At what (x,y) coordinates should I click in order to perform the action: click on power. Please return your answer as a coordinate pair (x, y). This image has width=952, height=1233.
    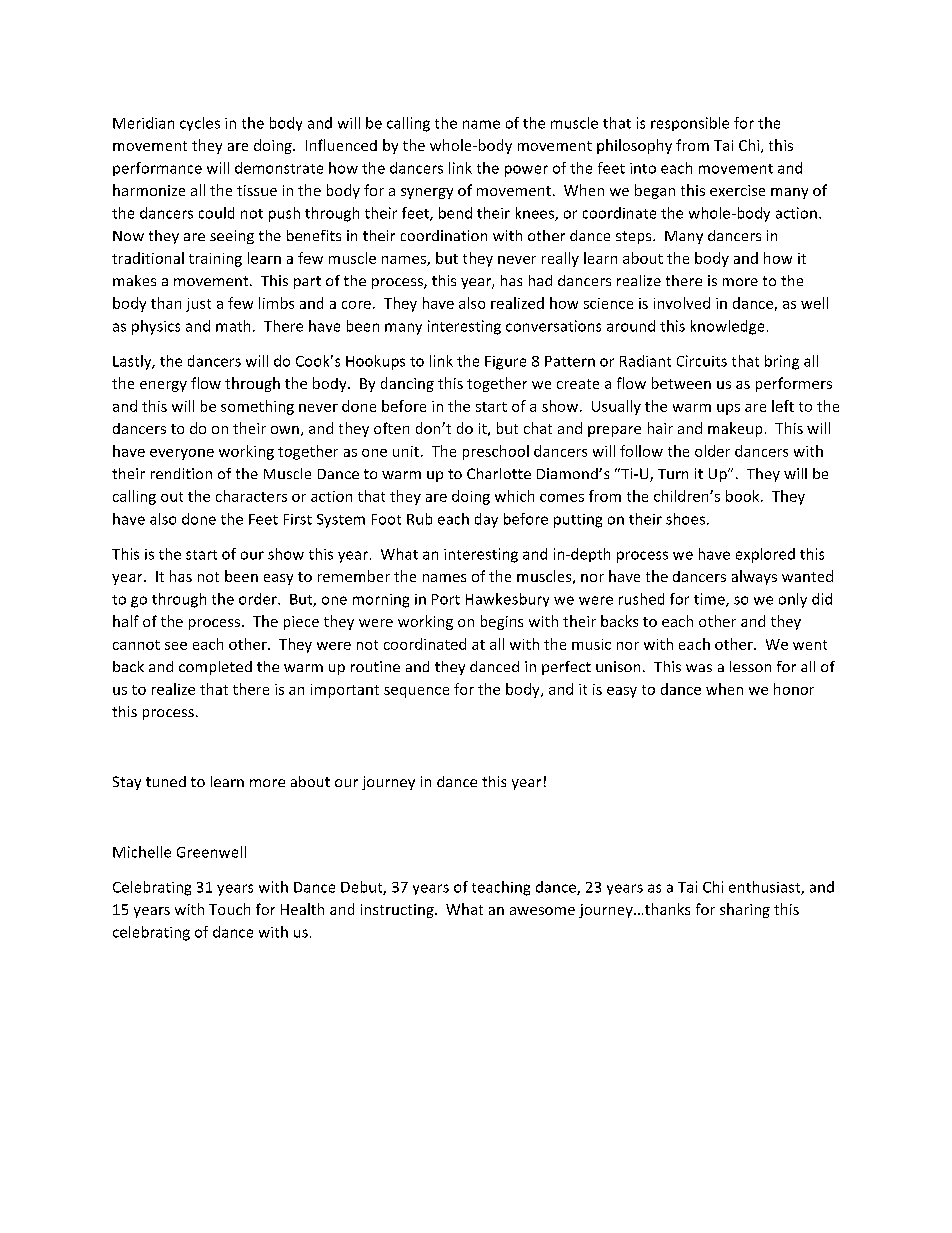
    Looking at the image, I should click on (526, 171).
